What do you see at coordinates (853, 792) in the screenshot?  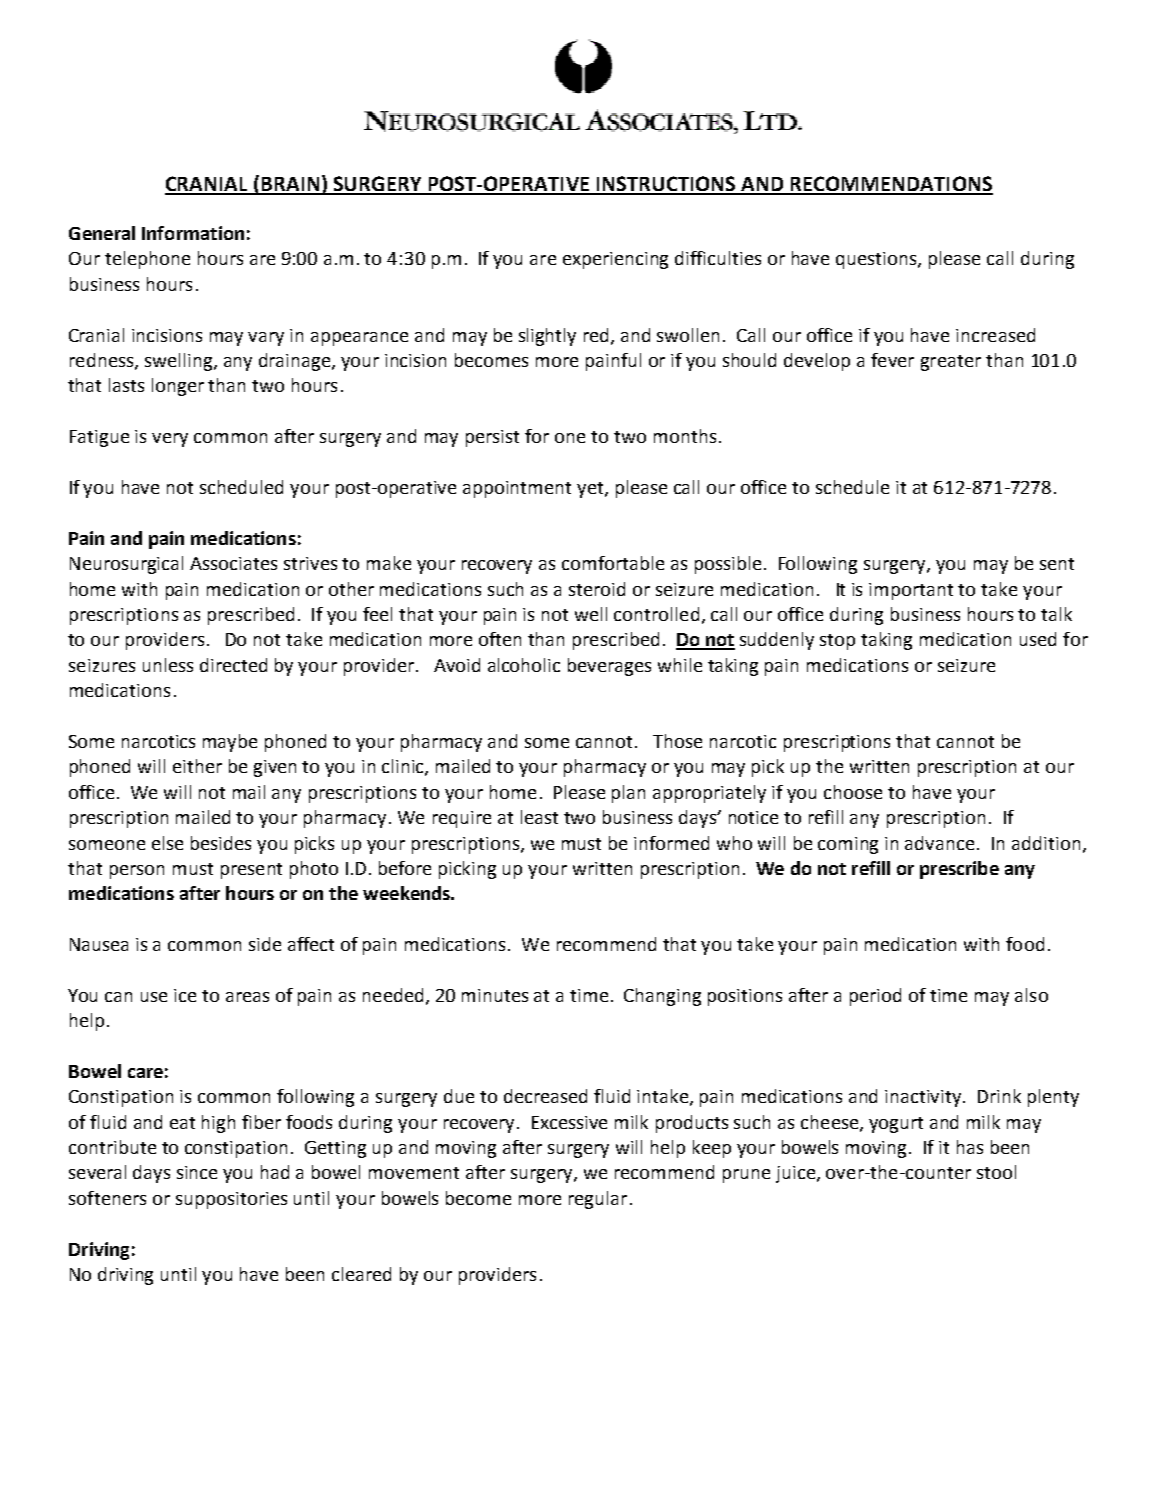 I see `choose` at bounding box center [853, 792].
